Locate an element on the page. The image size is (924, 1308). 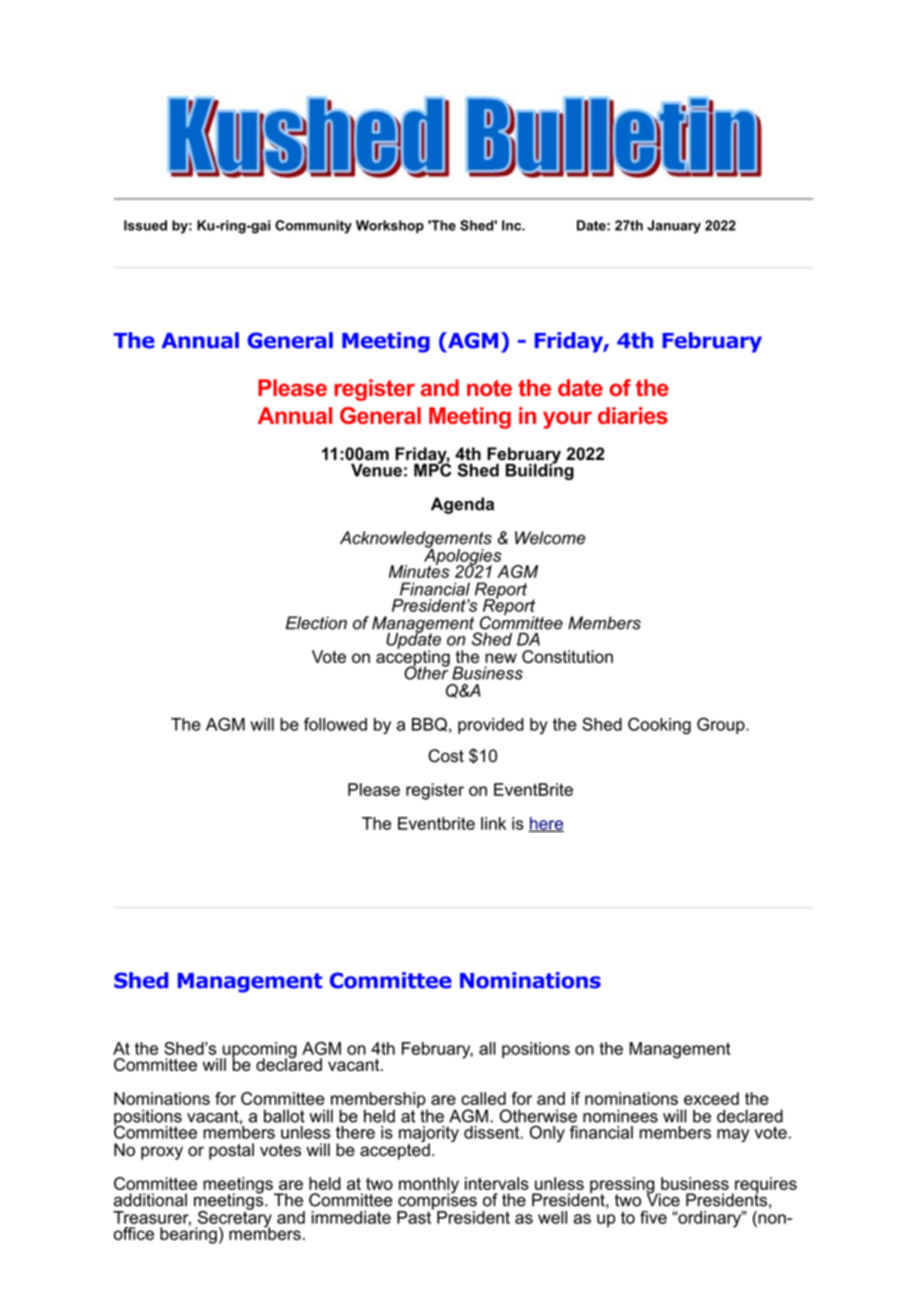
Issued is located at coordinates (145, 225).
